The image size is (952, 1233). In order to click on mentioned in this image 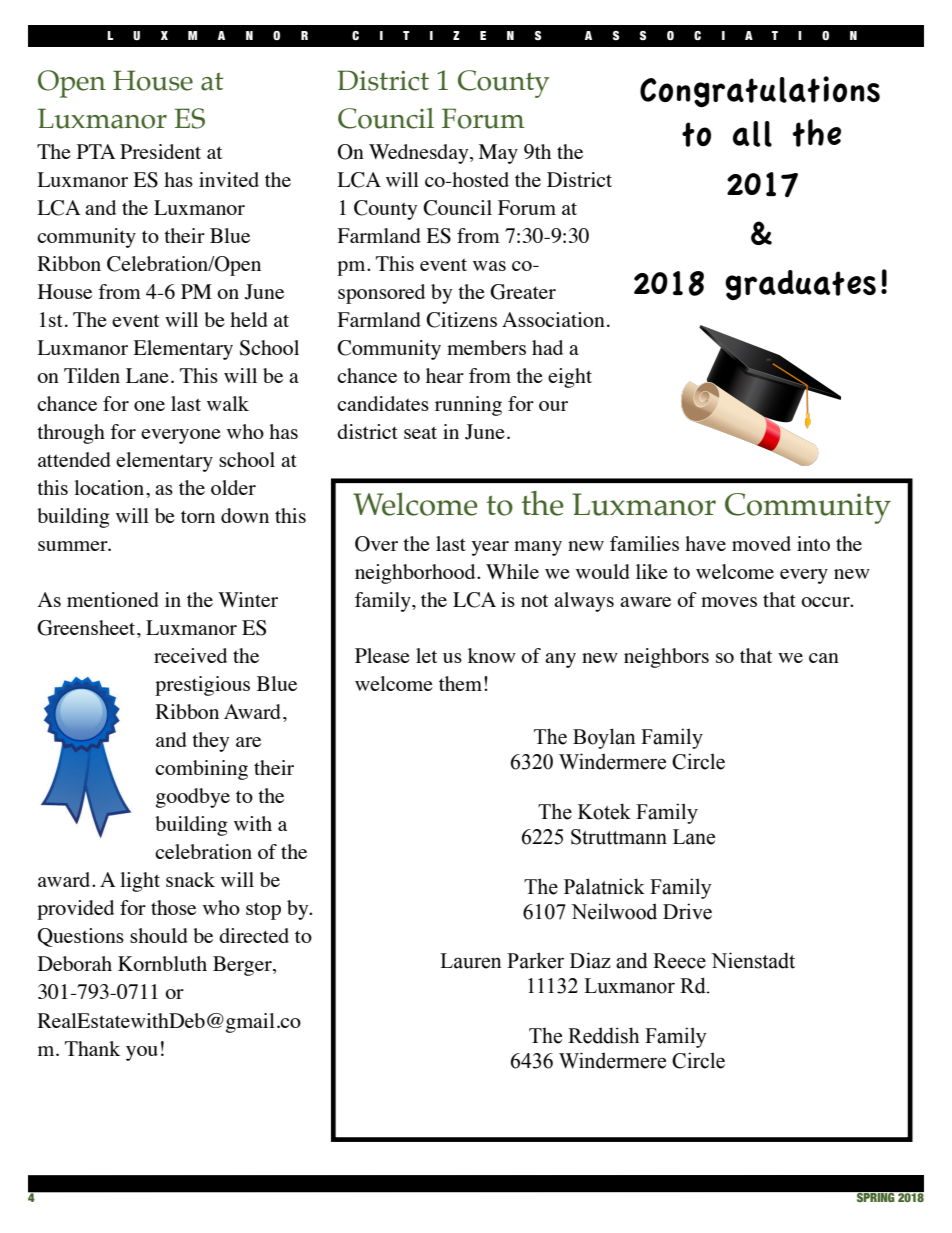, I will do `click(113, 599)`.
